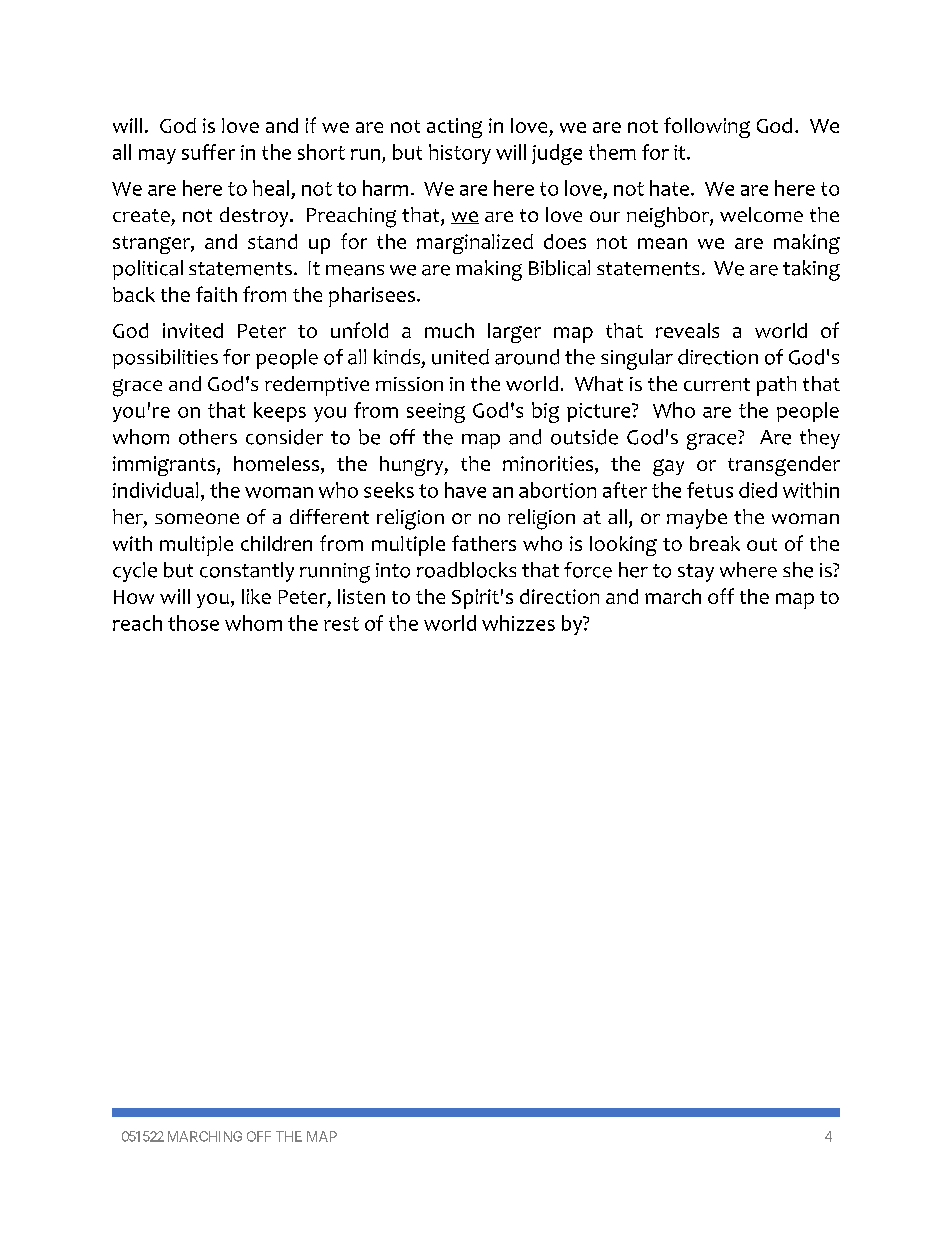 The image size is (952, 1233). Describe the element at coordinates (707, 127) in the screenshot. I see `following` at that location.
